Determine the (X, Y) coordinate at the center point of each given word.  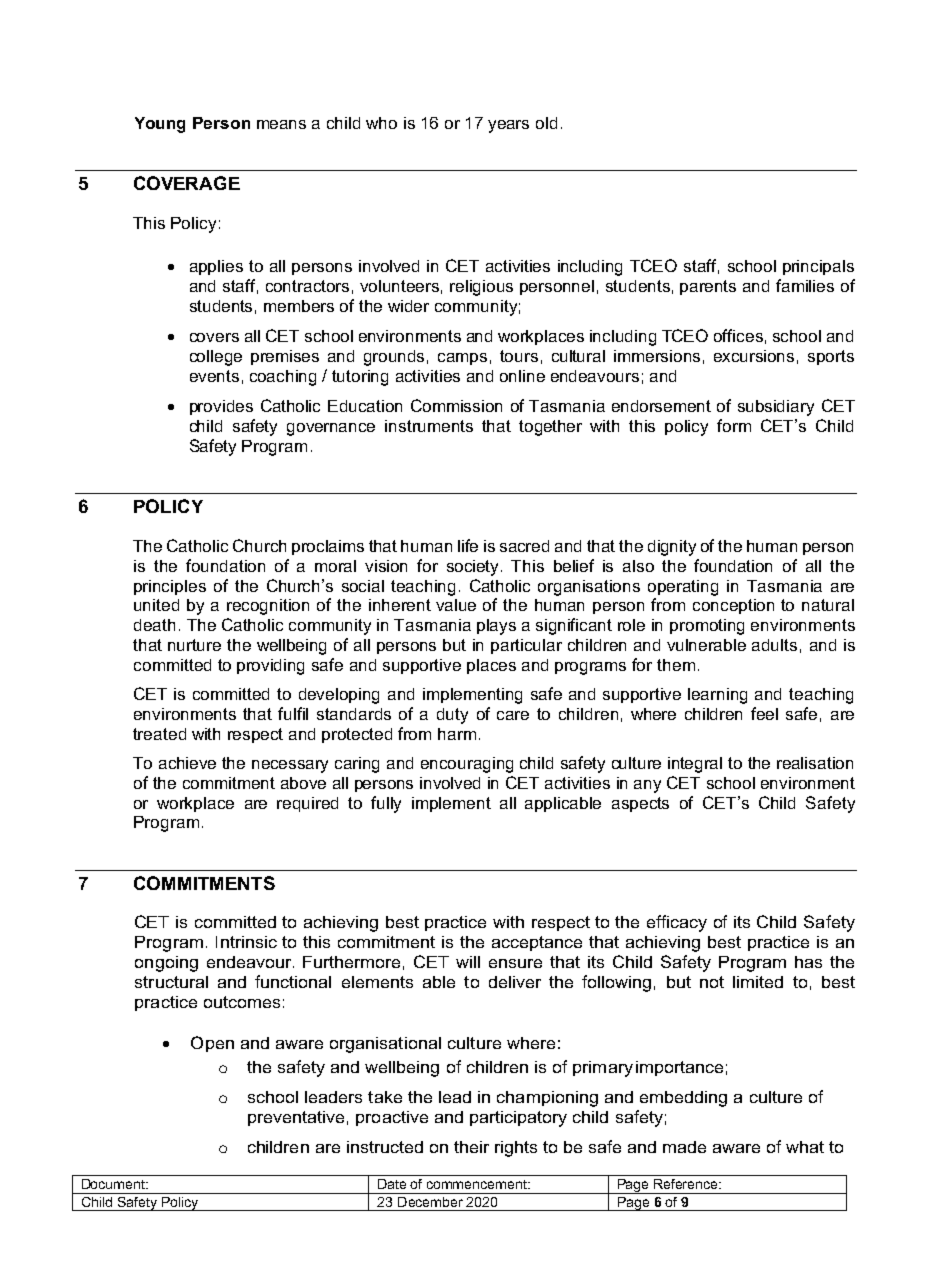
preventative (296, 1118)
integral (695, 765)
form (734, 425)
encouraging (467, 765)
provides (221, 407)
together (550, 428)
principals (818, 267)
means (281, 124)
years (508, 126)
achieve (187, 763)
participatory (518, 1119)
